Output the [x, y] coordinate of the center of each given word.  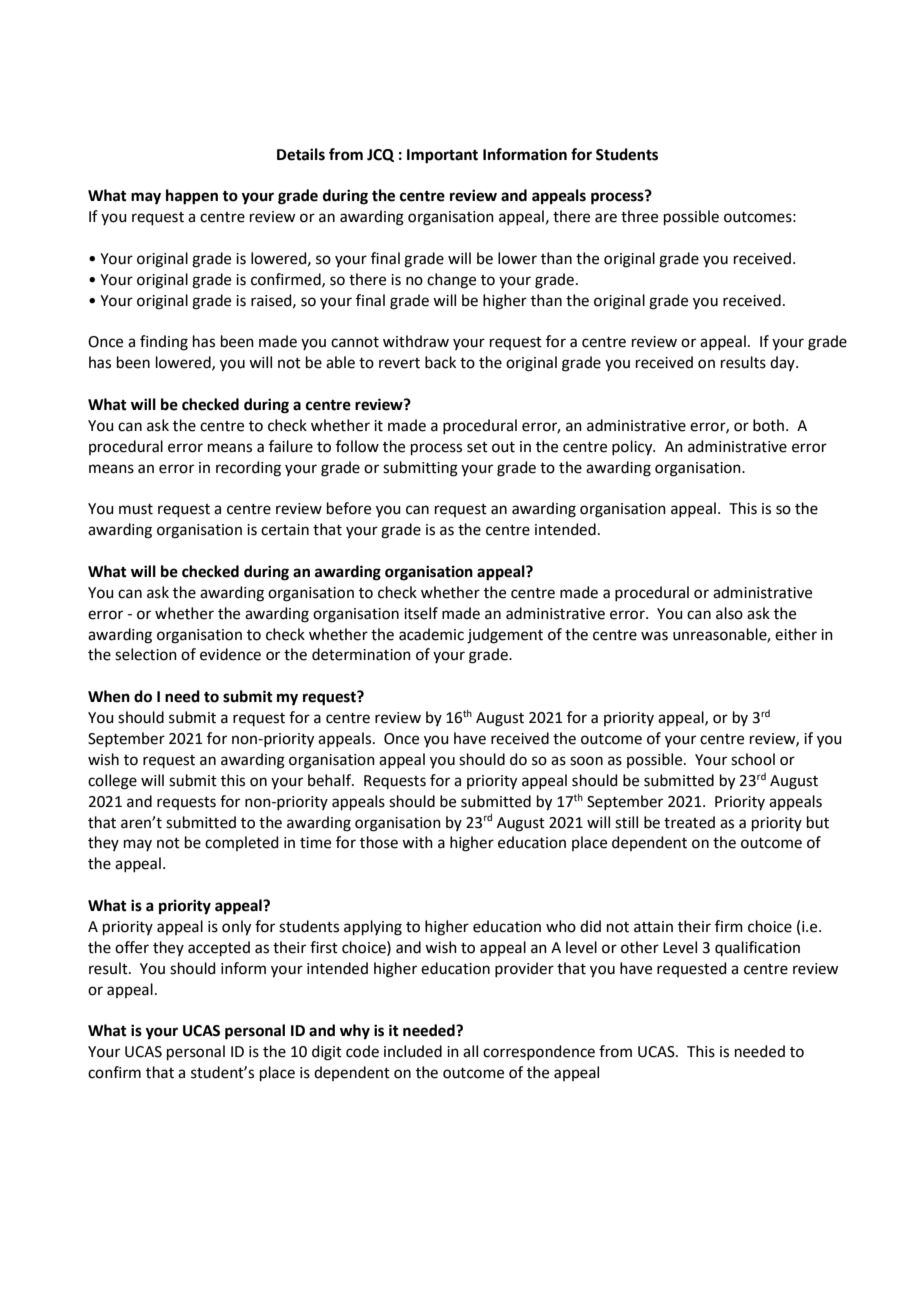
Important [442, 156]
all [470, 1051]
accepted [219, 948]
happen [192, 197]
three [639, 216]
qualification [757, 948]
